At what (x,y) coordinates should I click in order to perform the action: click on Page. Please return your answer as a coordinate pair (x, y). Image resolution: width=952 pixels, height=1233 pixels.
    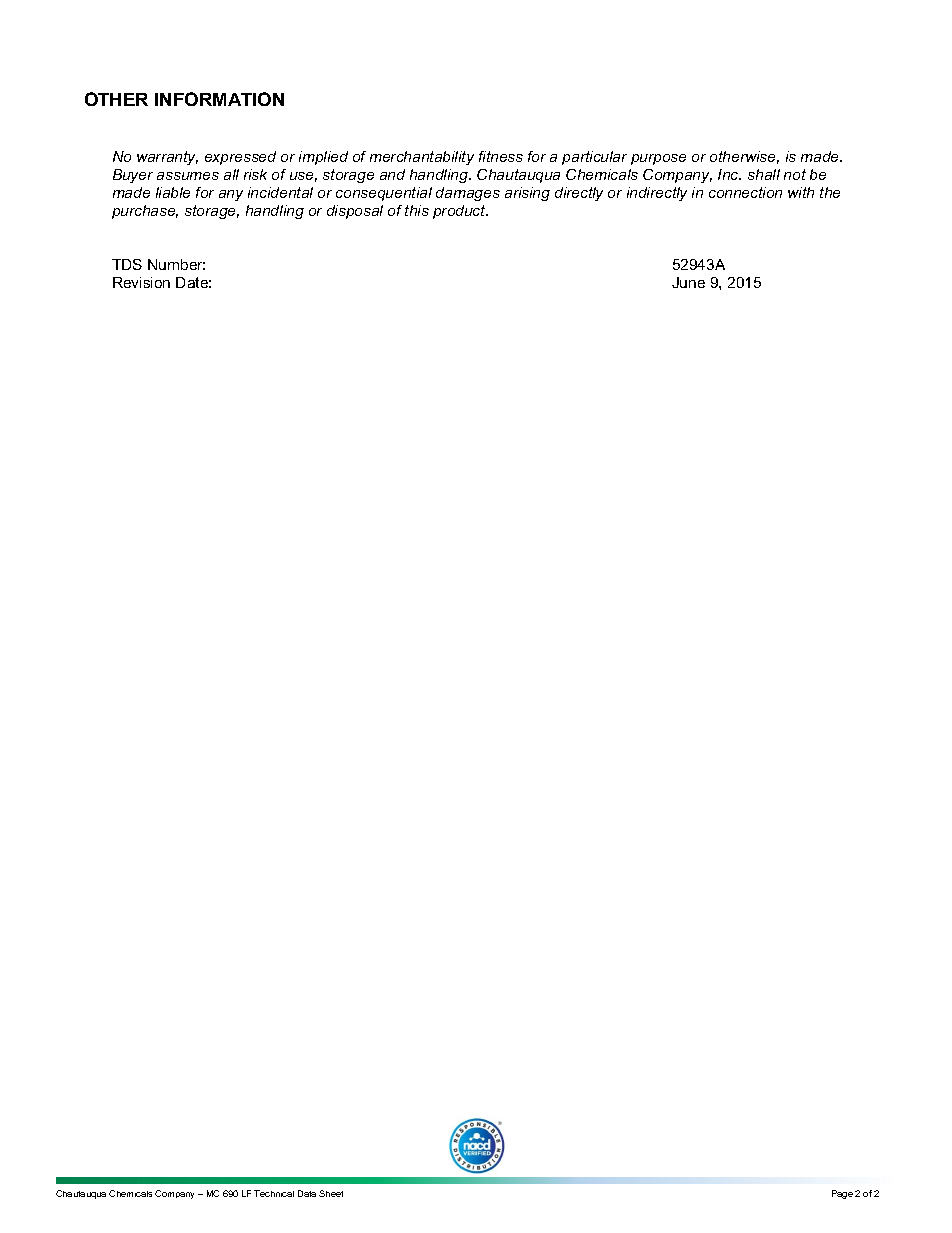
    Looking at the image, I should click on (842, 1194).
